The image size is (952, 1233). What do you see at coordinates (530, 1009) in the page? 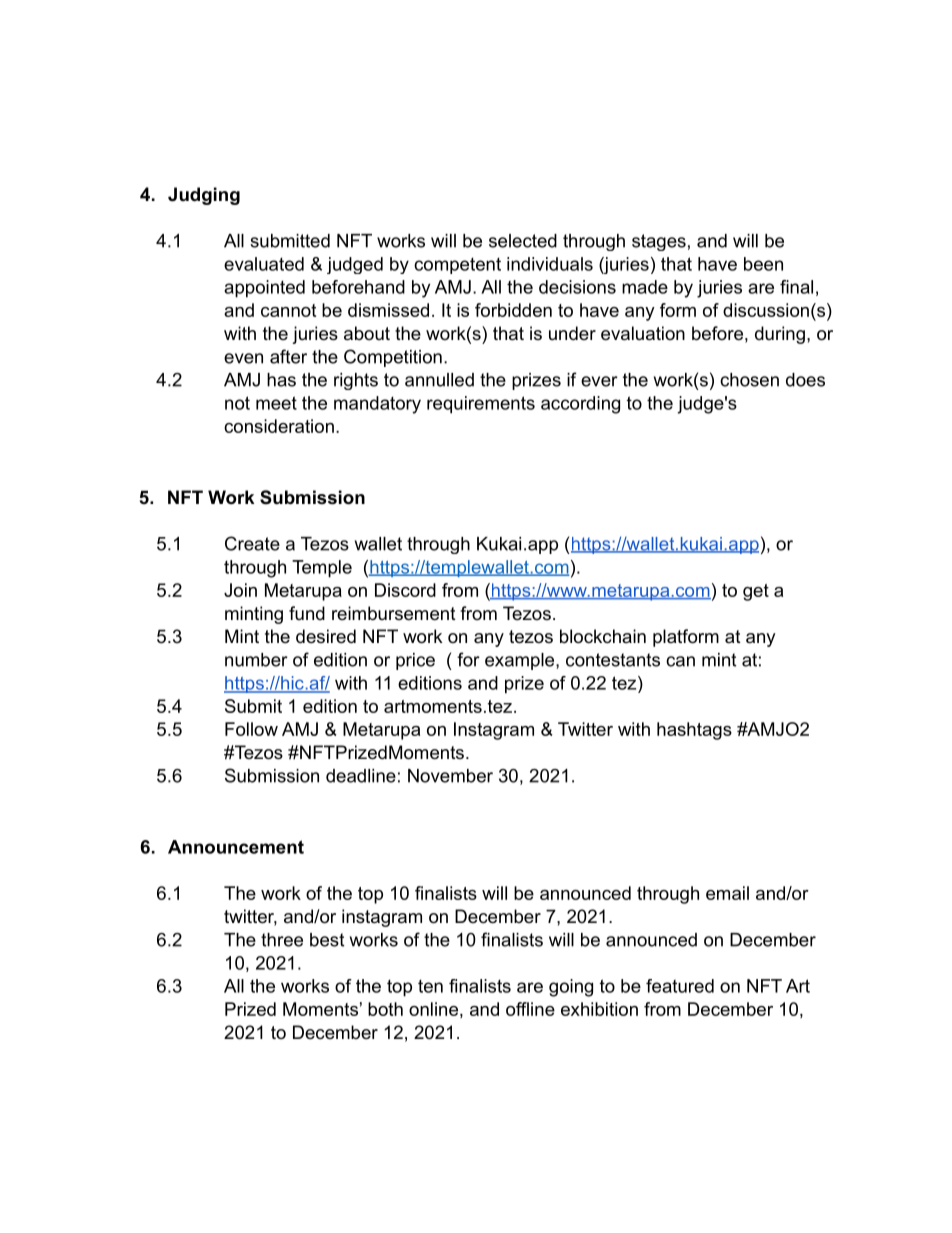
I see `offline` at bounding box center [530, 1009].
